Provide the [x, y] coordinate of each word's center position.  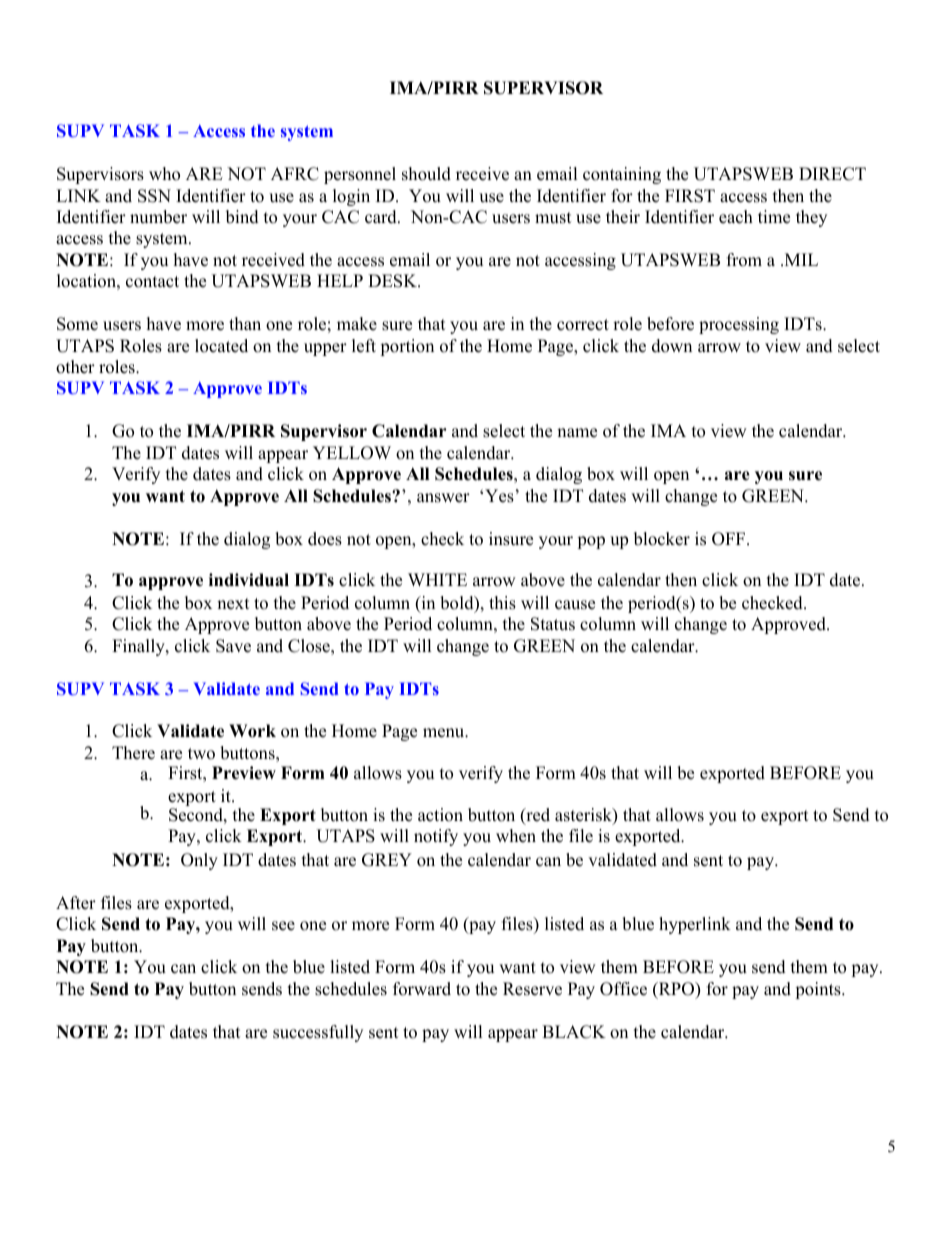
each [736, 217]
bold [458, 604]
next [233, 604]
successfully [318, 1033]
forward [422, 989]
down [672, 346]
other [75, 367]
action [440, 815]
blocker [662, 539]
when [516, 836]
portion [407, 347]
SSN [154, 196]
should [426, 174]
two [201, 754]
